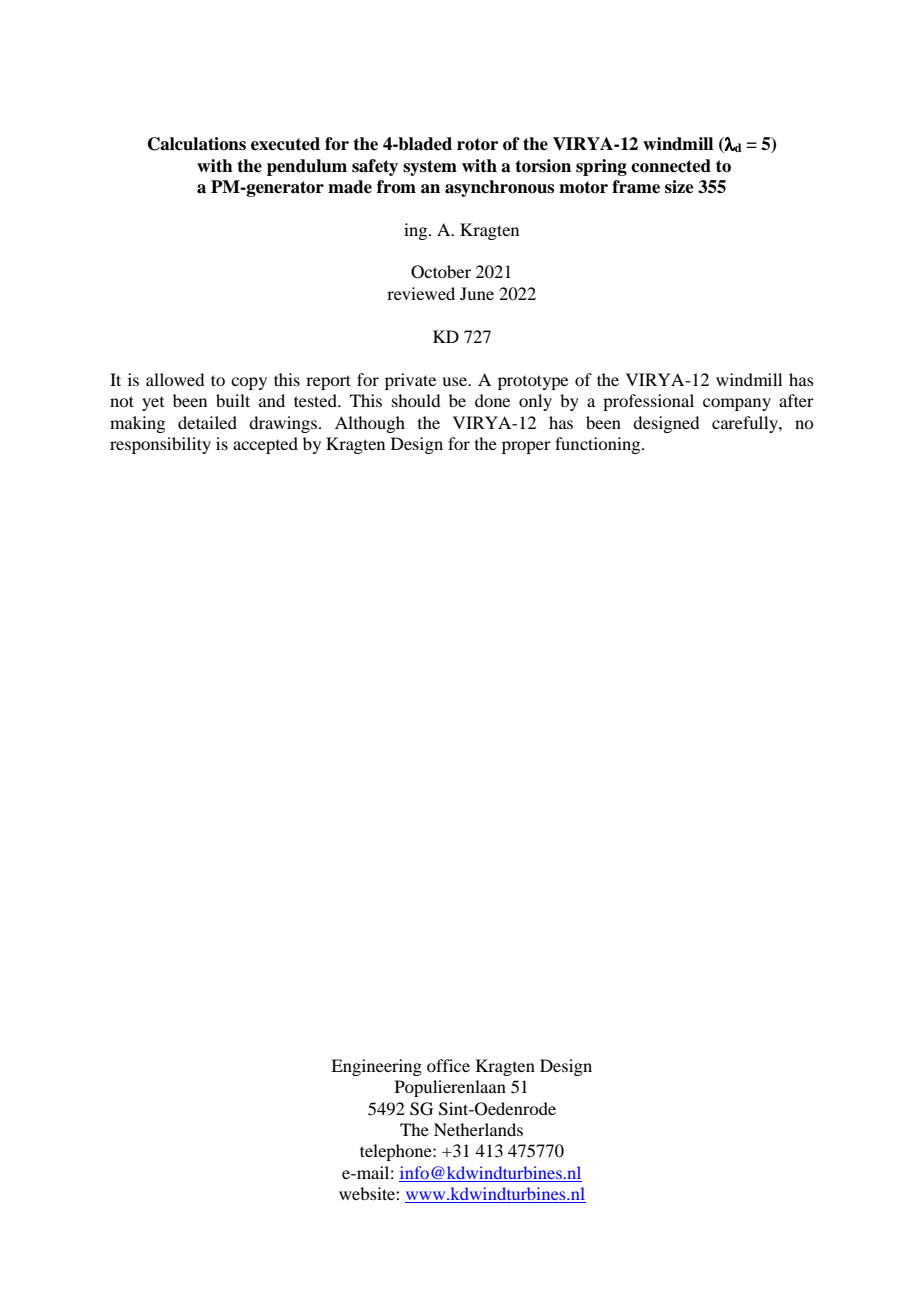  I want to click on responsibility, so click(160, 445).
